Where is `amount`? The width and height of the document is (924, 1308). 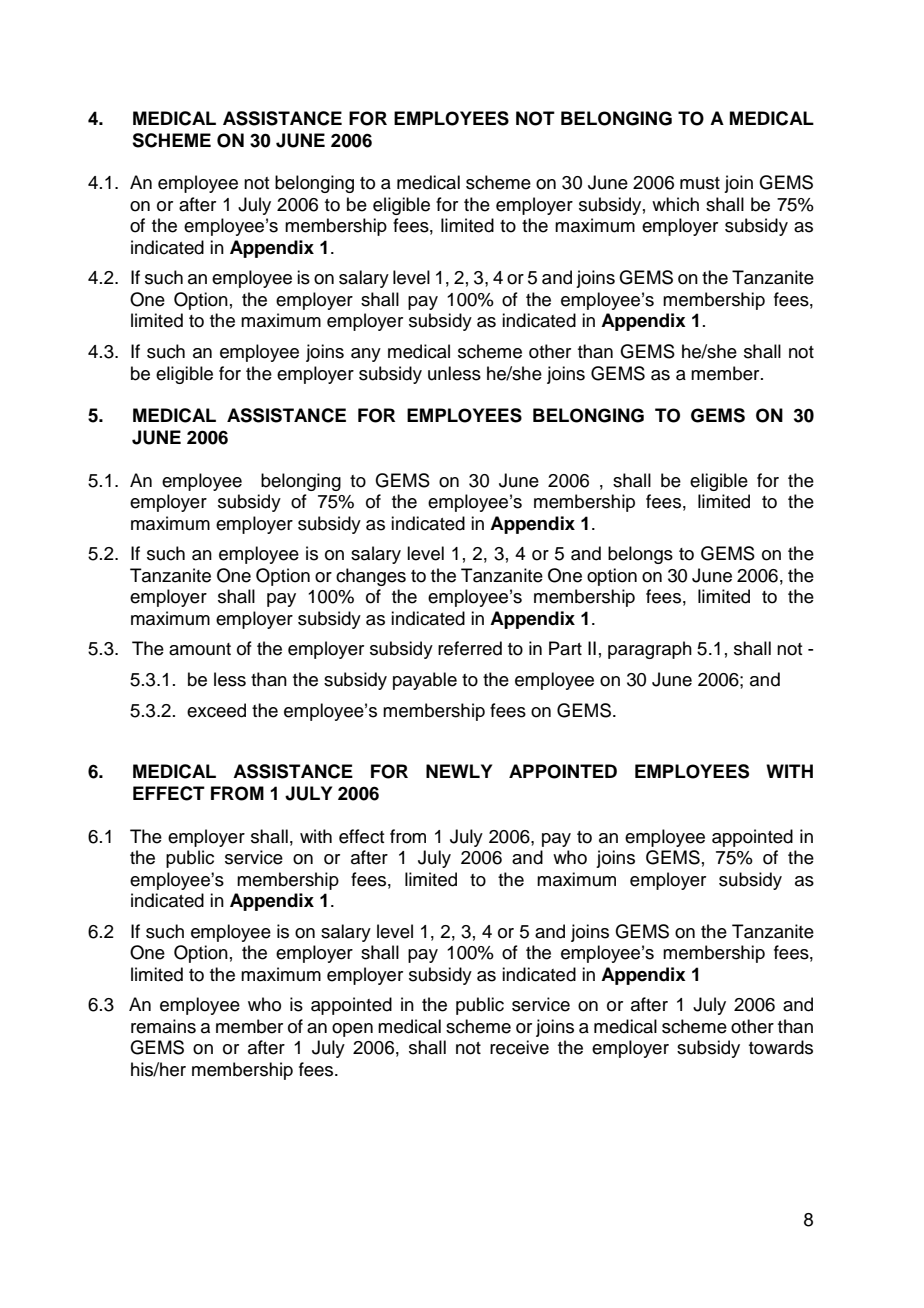 amount is located at coordinates (200, 649).
